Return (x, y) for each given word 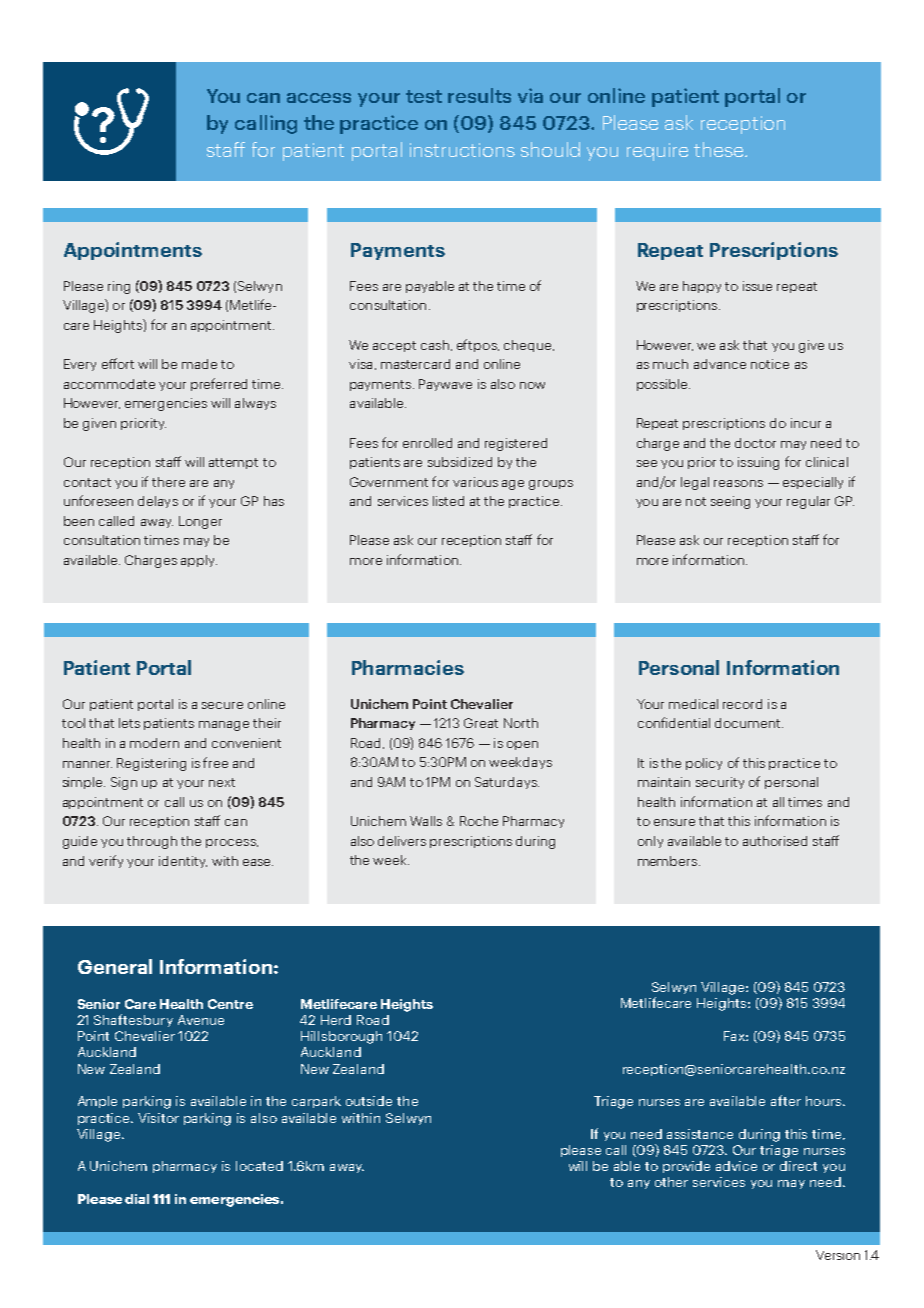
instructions (462, 150)
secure (222, 705)
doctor (755, 443)
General (115, 966)
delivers (402, 841)
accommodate (109, 384)
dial (137, 1199)
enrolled (427, 443)
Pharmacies (408, 667)
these (720, 149)
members (669, 861)
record (742, 704)
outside (369, 1101)
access (319, 98)
